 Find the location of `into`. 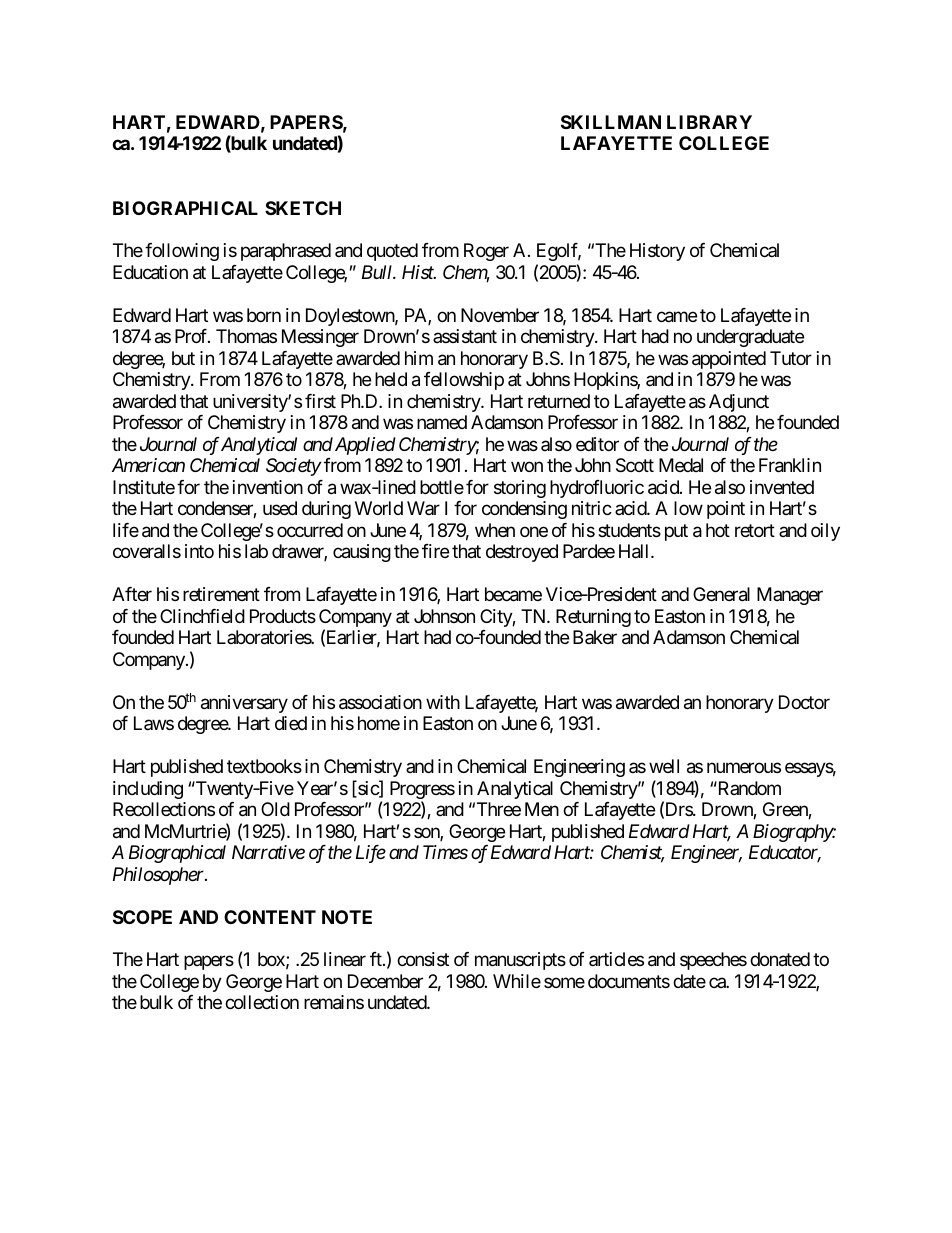

into is located at coordinates (199, 551).
